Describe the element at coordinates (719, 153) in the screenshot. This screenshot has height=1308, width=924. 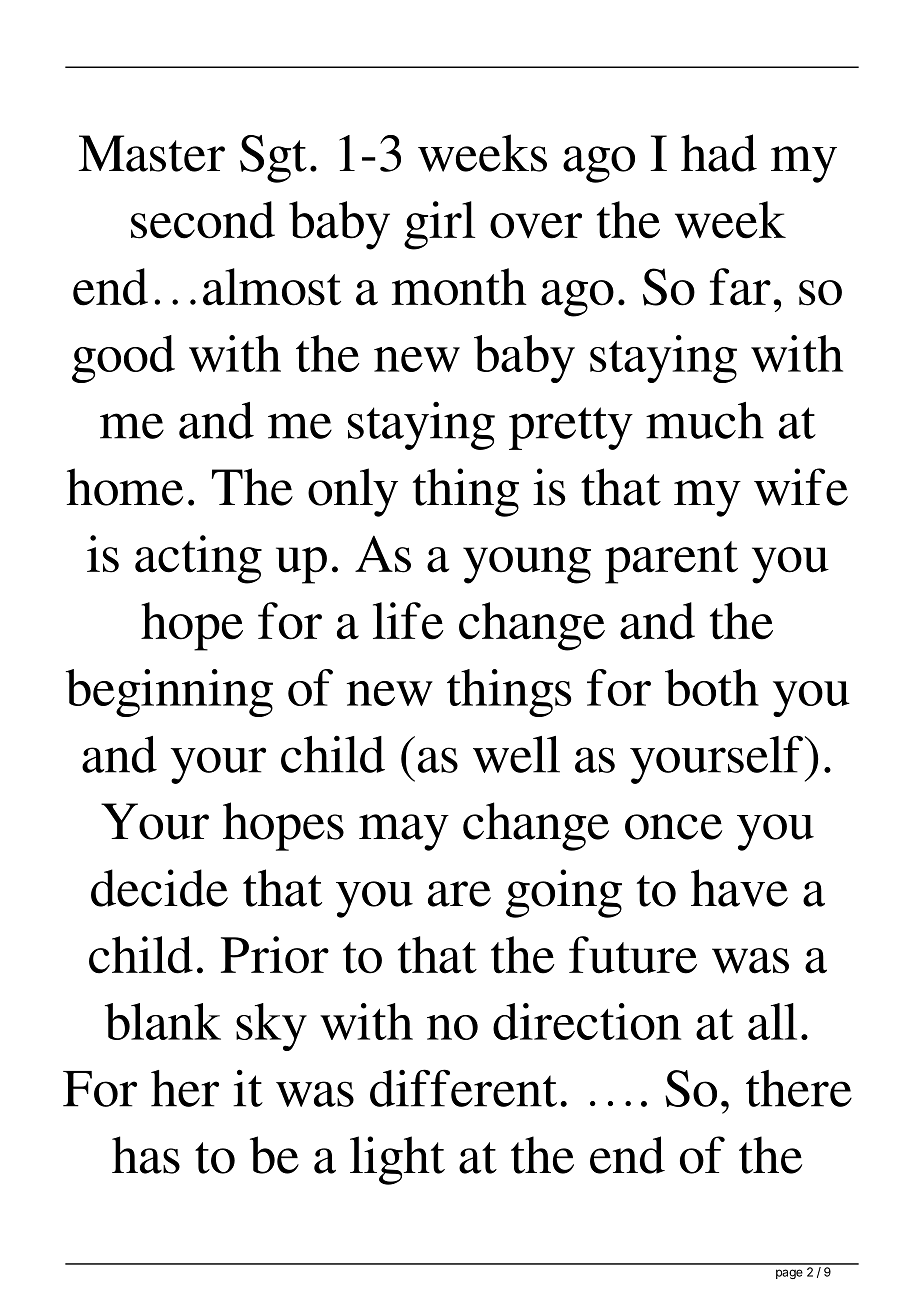
I see `had` at that location.
